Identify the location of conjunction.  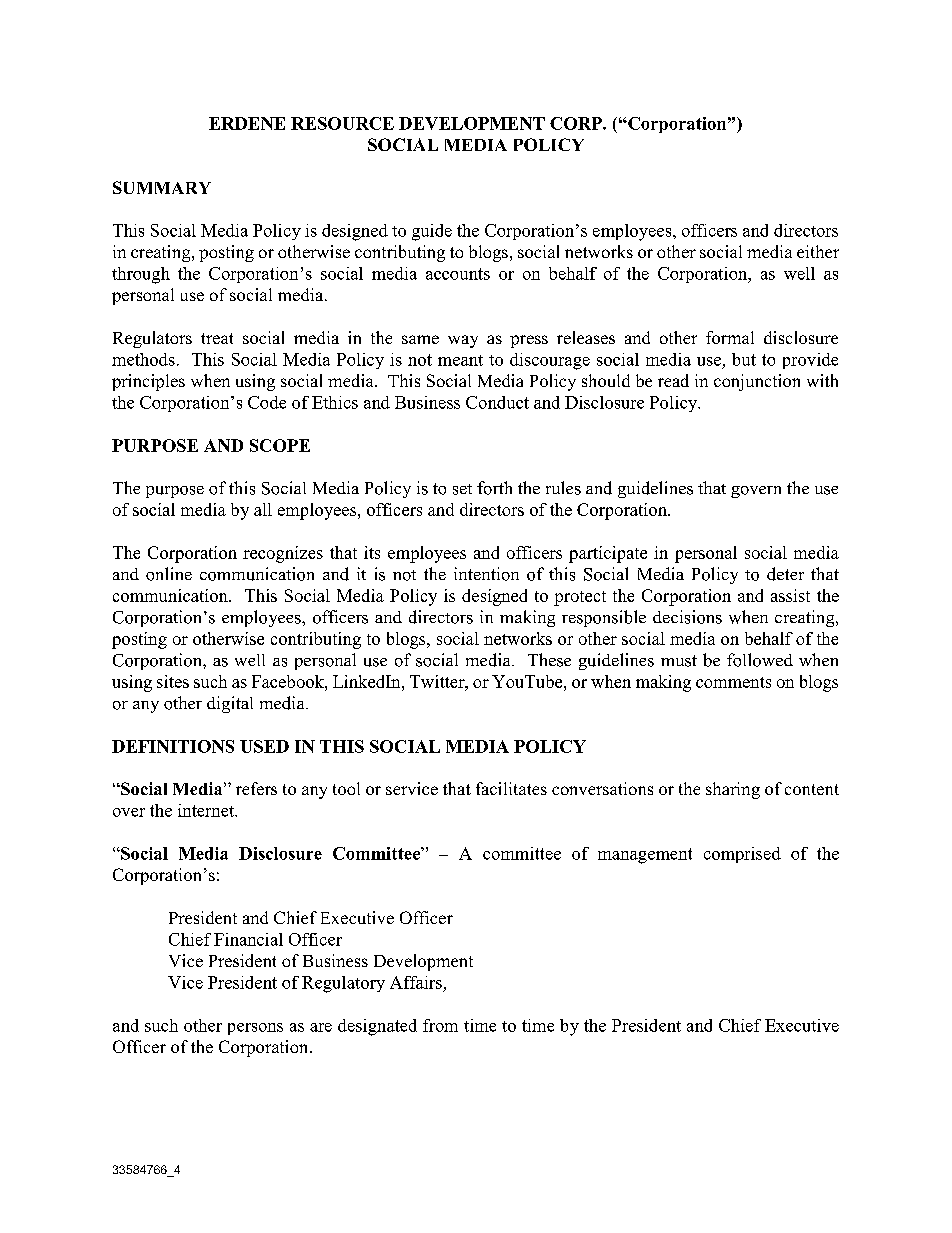
(757, 382).
